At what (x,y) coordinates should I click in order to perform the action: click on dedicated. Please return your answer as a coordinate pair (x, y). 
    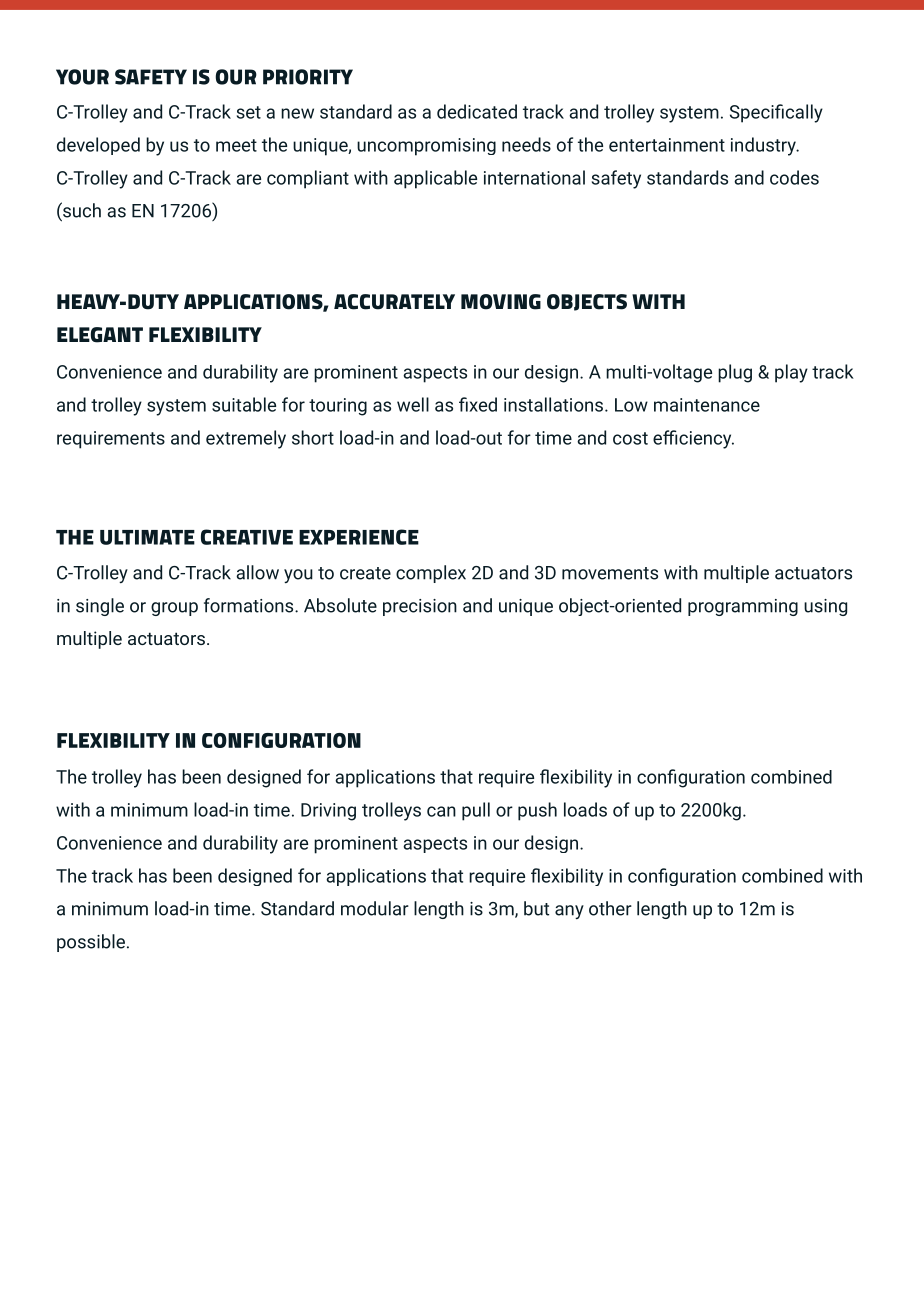
    Looking at the image, I should click on (477, 111).
